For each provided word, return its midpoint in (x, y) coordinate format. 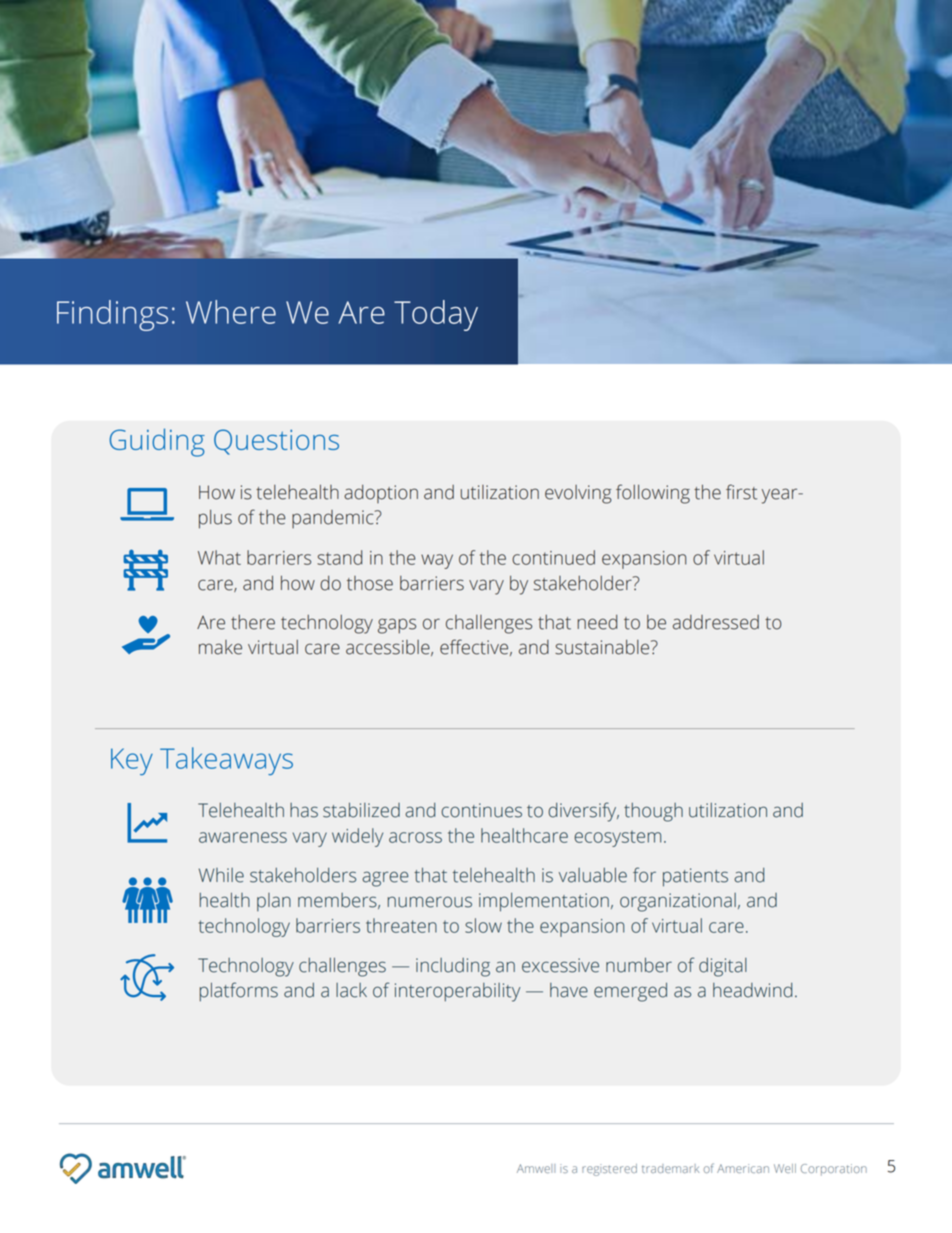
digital (723, 967)
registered (609, 1170)
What (219, 557)
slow (483, 925)
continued (553, 557)
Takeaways (226, 761)
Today (436, 315)
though (653, 812)
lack (351, 990)
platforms (238, 992)
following (653, 494)
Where (231, 312)
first (741, 492)
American (743, 1168)
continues (481, 810)
